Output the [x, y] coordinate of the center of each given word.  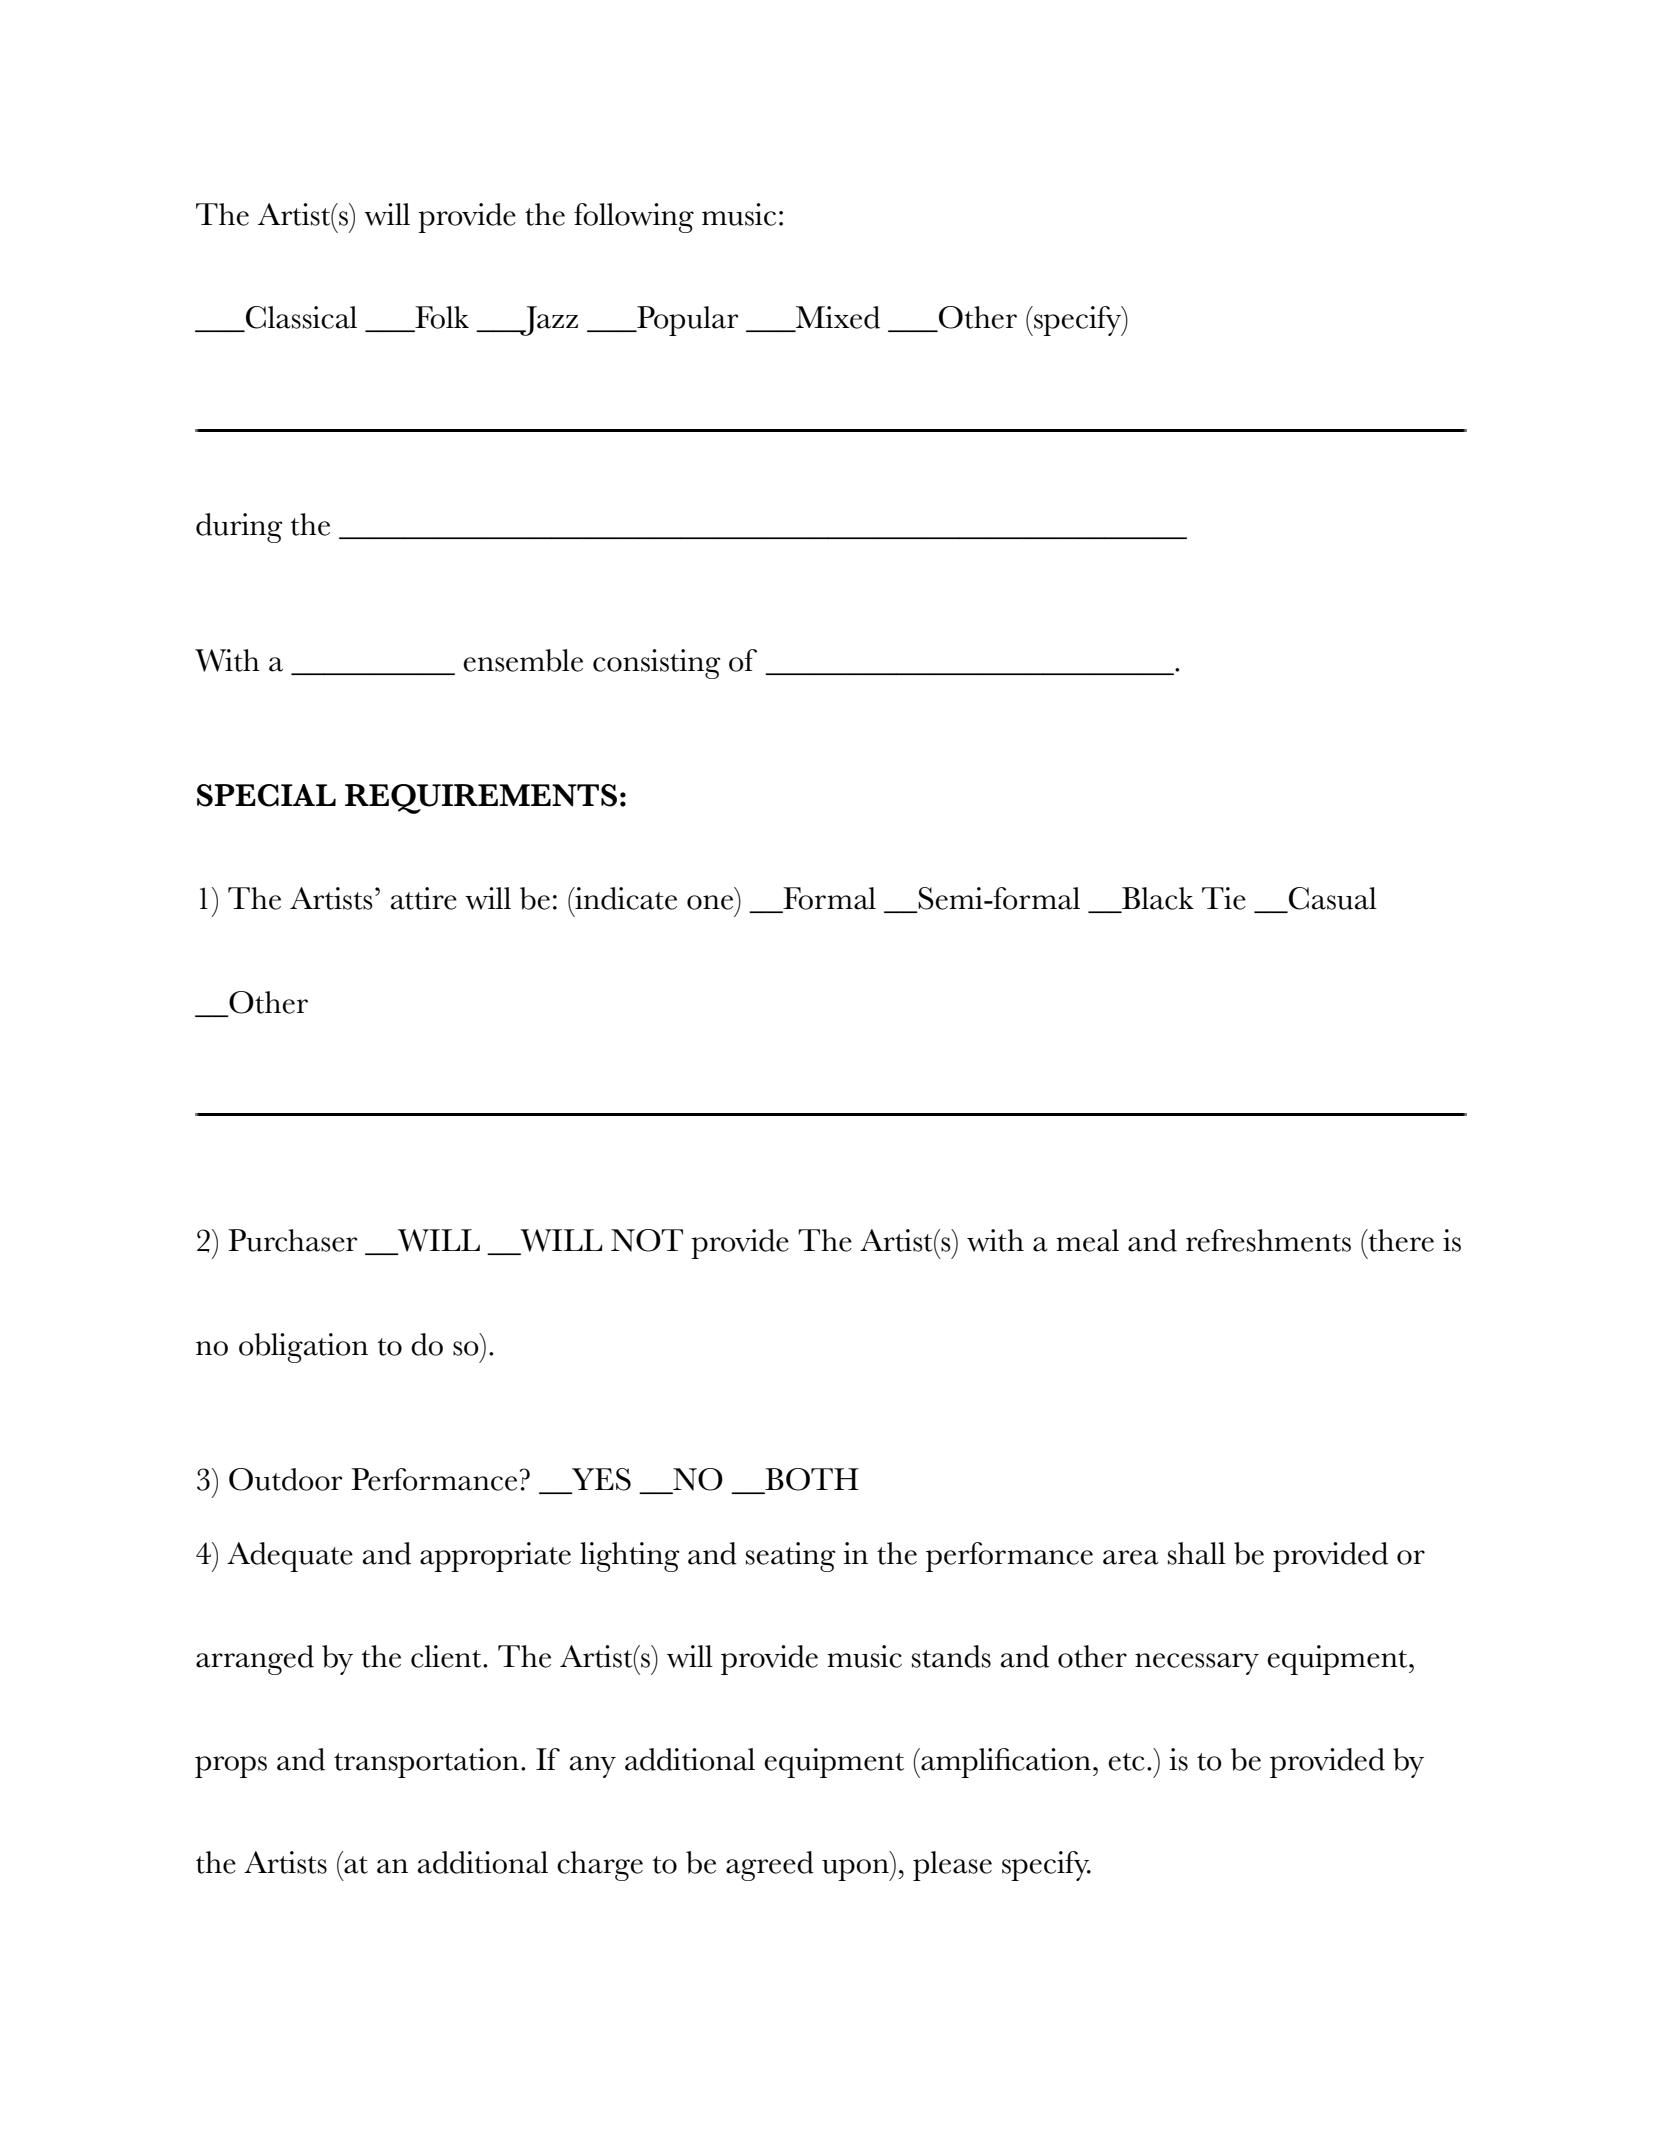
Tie [1224, 898]
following [634, 218]
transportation [426, 1763]
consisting [657, 664]
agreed [770, 1866]
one [710, 902]
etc [1126, 1762]
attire [424, 898]
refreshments [1268, 1240]
